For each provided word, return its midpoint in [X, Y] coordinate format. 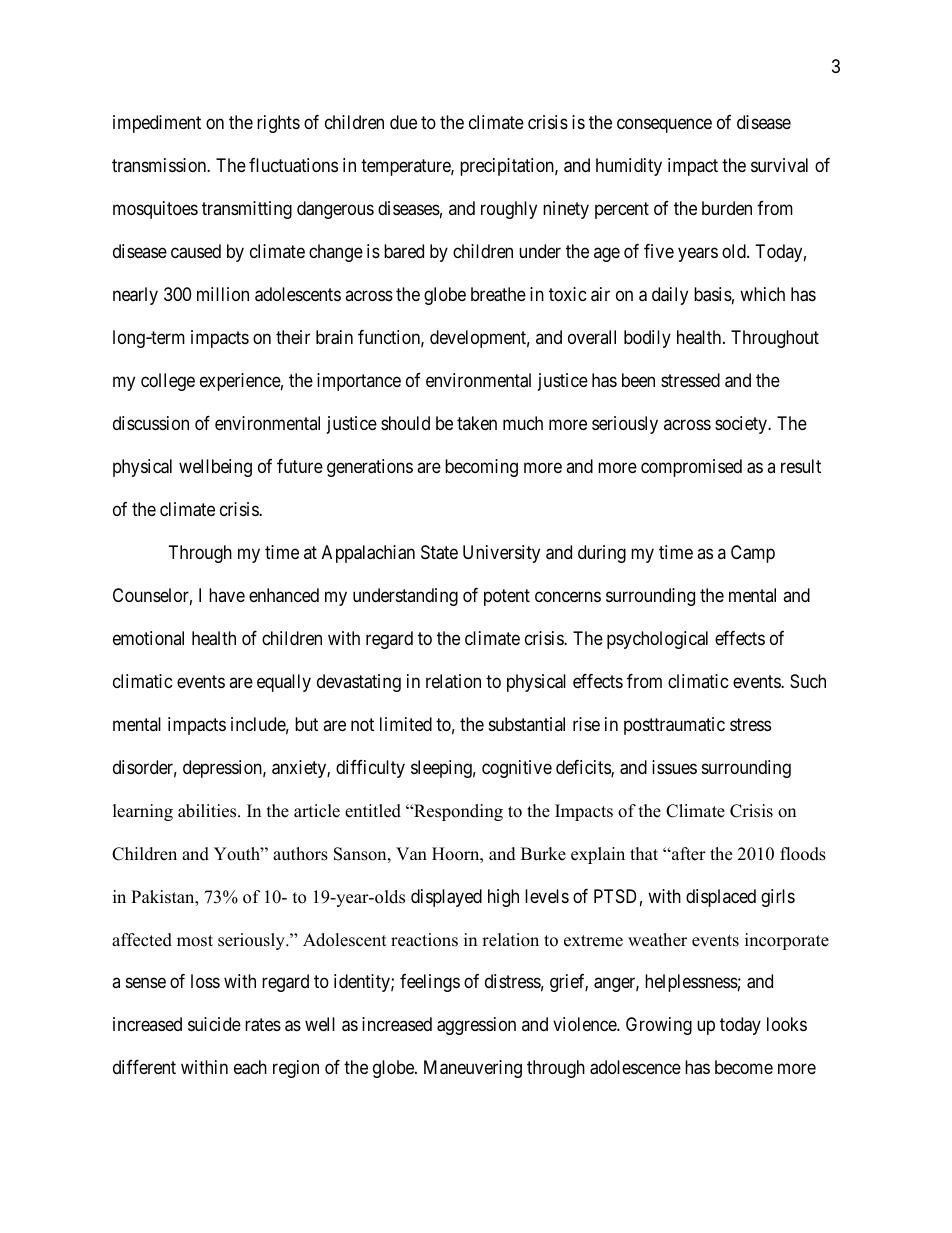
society [742, 425]
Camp [753, 554]
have [227, 595]
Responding [457, 812]
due [403, 122]
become [744, 1067]
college [168, 382]
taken [477, 423]
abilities [208, 811]
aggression [476, 1026]
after [688, 854]
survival [779, 165]
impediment [157, 124]
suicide [214, 1024]
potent [507, 597]
